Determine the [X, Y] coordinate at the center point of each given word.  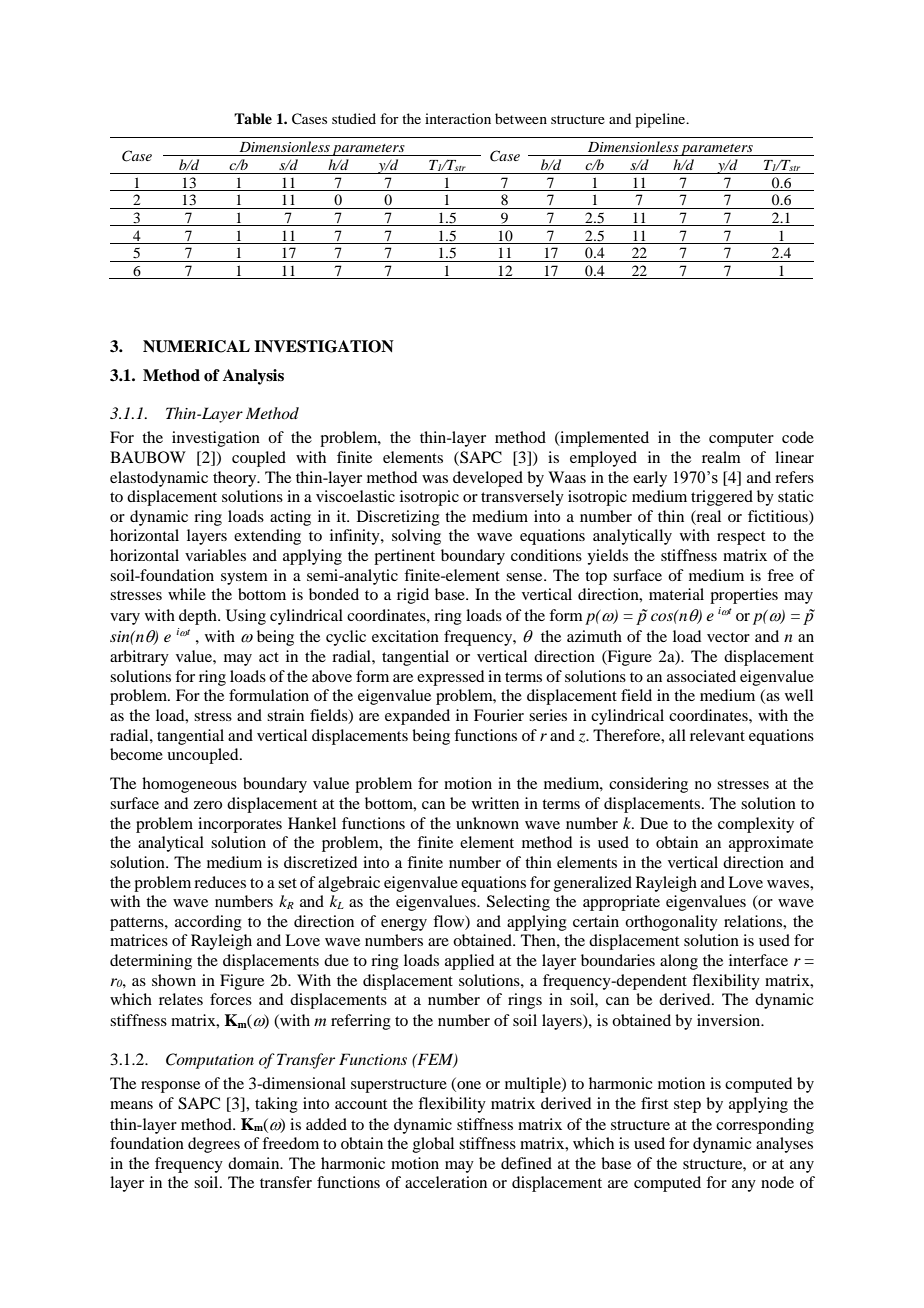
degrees [214, 1145]
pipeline [661, 120]
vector [728, 637]
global [433, 1145]
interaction [458, 118]
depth [199, 617]
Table [253, 118]
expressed [450, 678]
